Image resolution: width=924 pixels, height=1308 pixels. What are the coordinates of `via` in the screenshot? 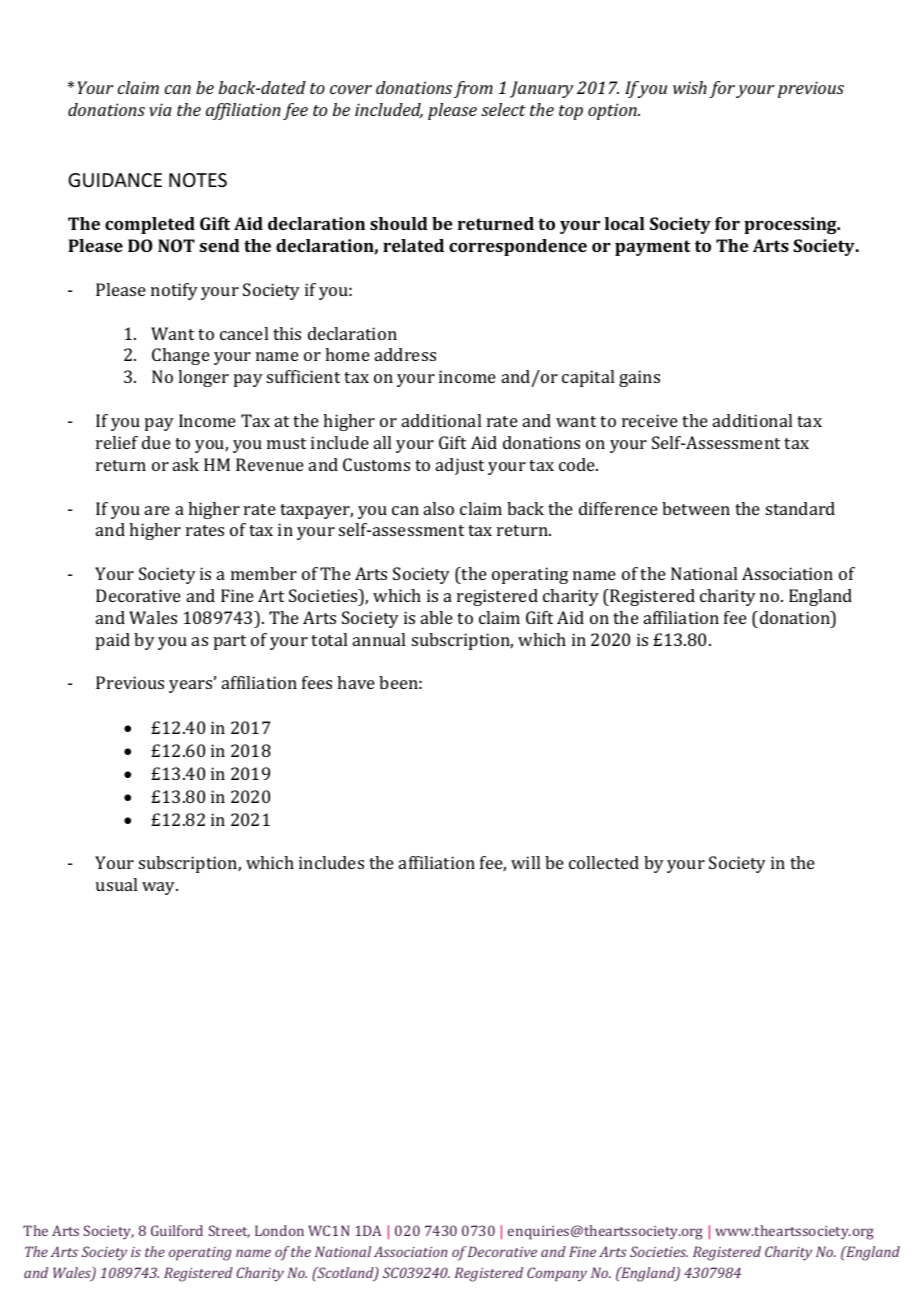 It's located at (160, 109).
